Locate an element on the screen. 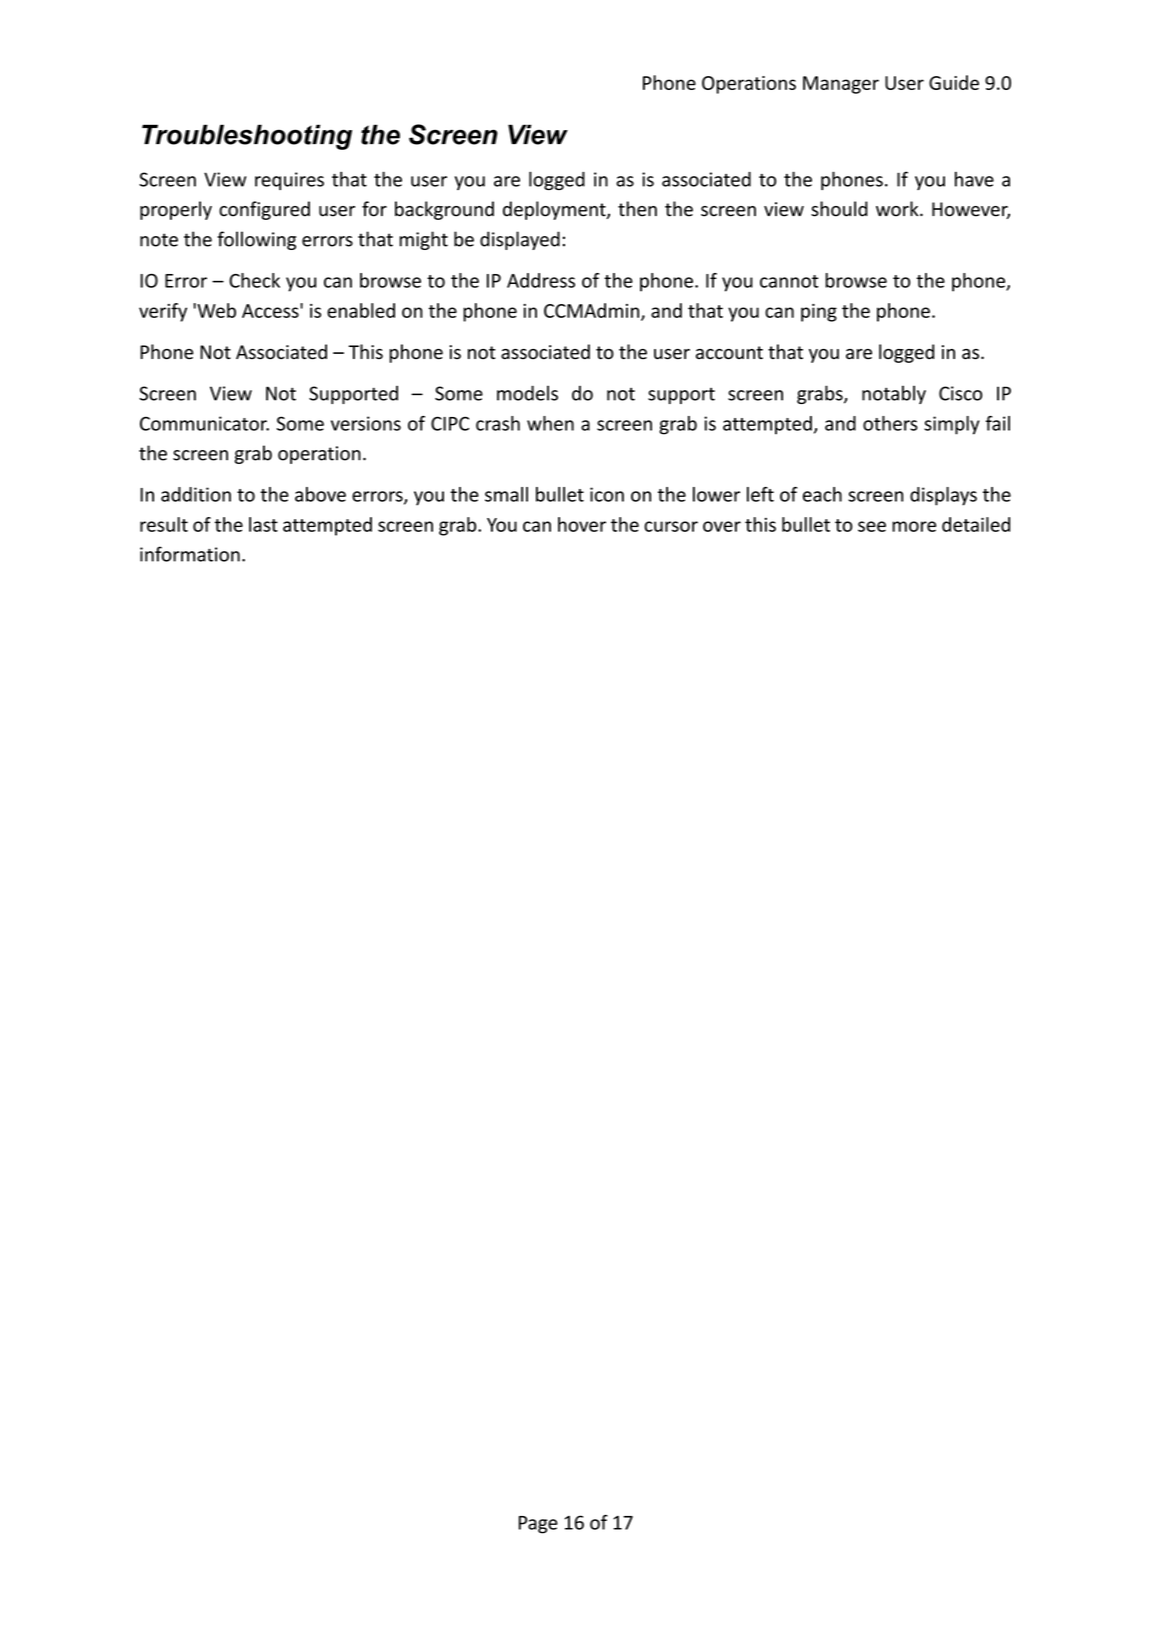 The height and width of the screenshot is (1628, 1151). last is located at coordinates (263, 524).
